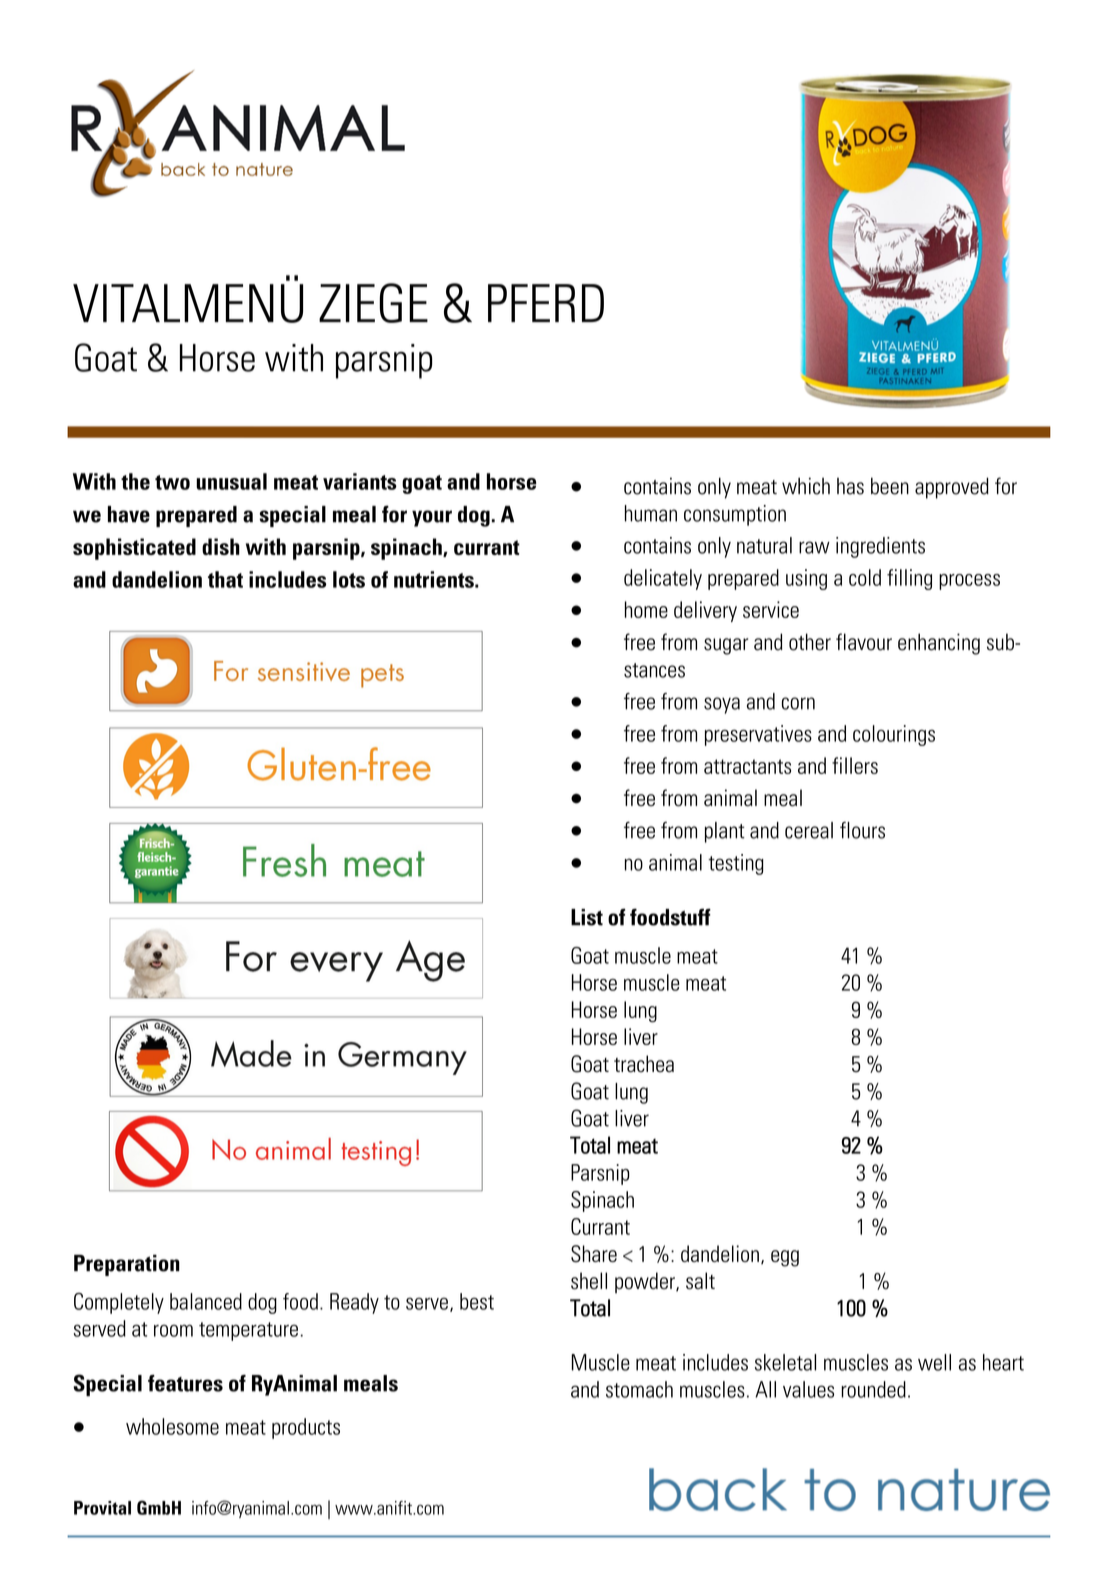 The width and height of the page is (1118, 1581). What do you see at coordinates (185, 1383) in the page?
I see `features` at bounding box center [185, 1383].
